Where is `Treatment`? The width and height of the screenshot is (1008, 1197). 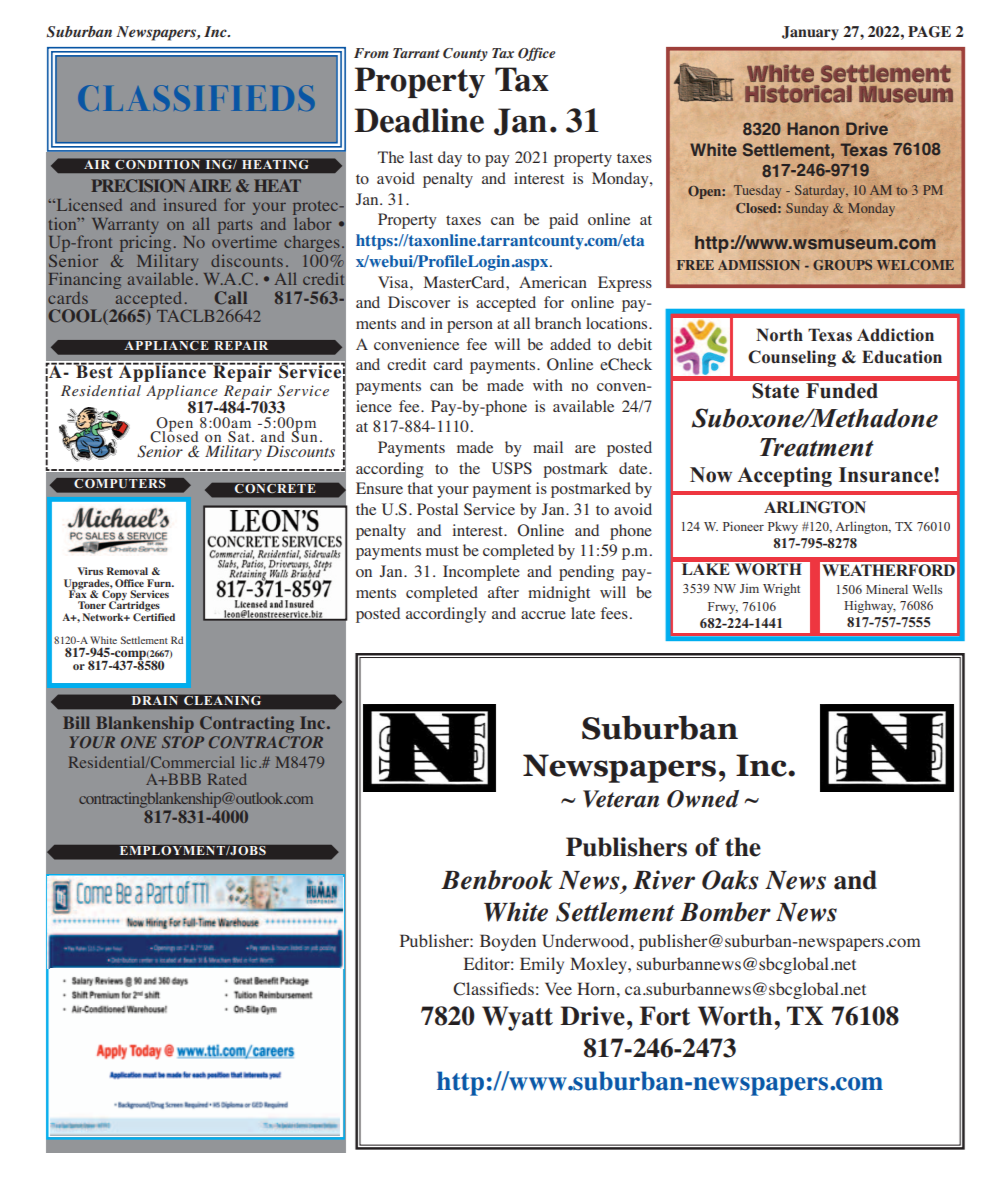 Treatment is located at coordinates (817, 447).
